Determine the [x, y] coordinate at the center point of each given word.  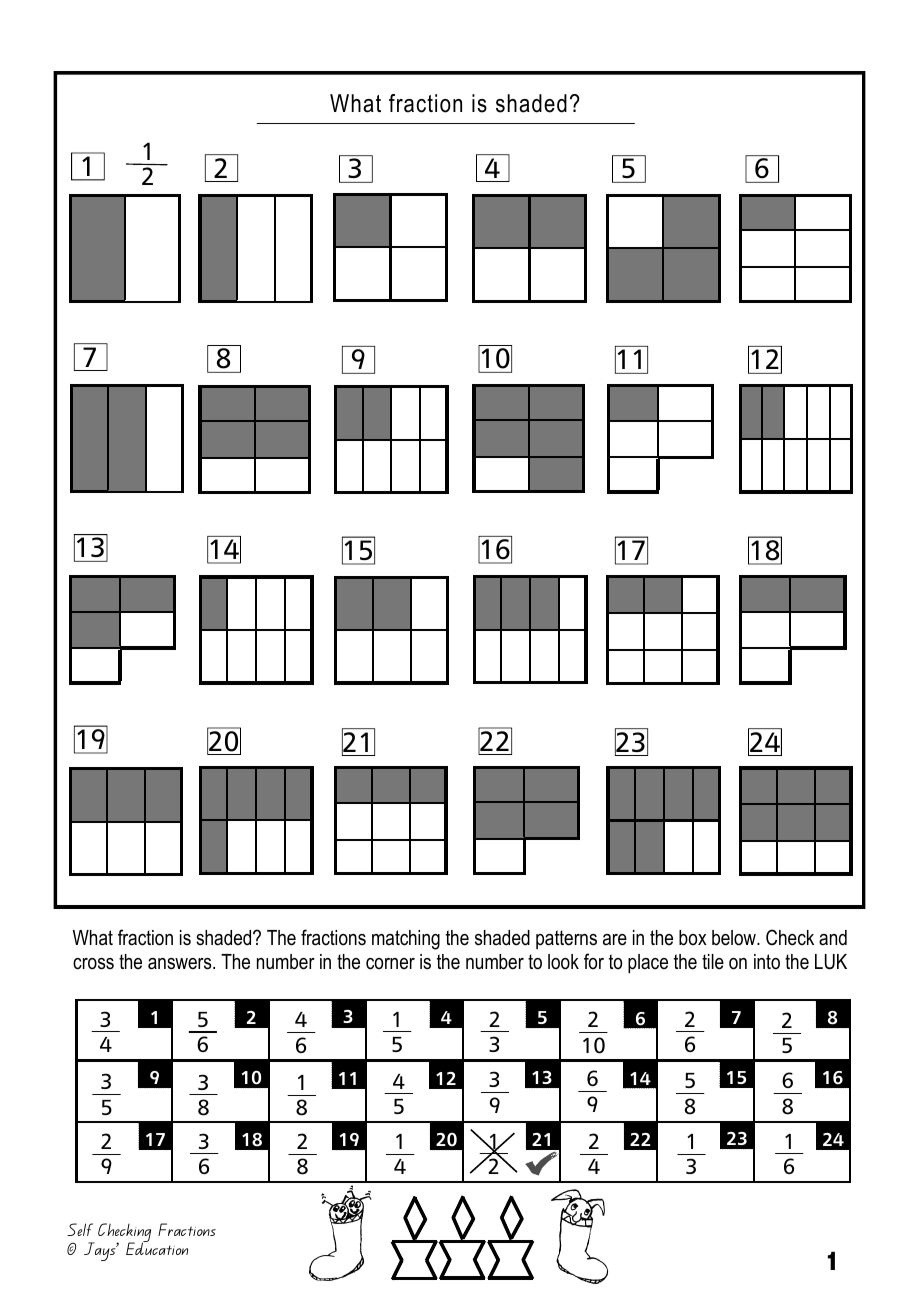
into [767, 962]
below [735, 938]
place [648, 963]
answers [181, 964]
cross [93, 964]
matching [406, 940]
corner [390, 964]
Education [157, 1248]
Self [80, 1229]
